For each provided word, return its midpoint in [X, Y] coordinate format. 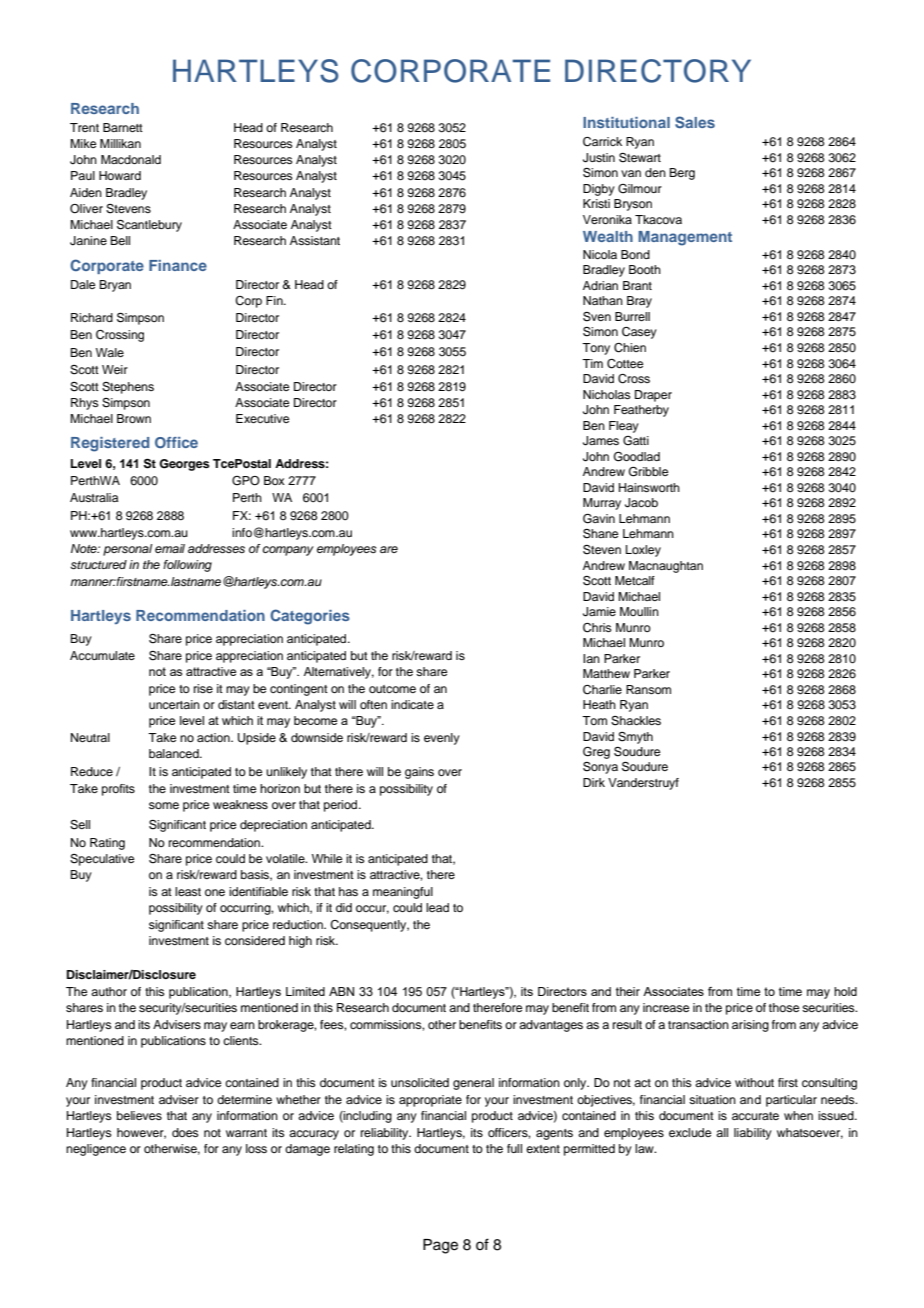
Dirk [594, 782]
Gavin [599, 519]
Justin [599, 158]
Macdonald [131, 159]
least [188, 891]
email [170, 548]
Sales [695, 122]
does [185, 1132]
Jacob [641, 503]
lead [437, 907]
